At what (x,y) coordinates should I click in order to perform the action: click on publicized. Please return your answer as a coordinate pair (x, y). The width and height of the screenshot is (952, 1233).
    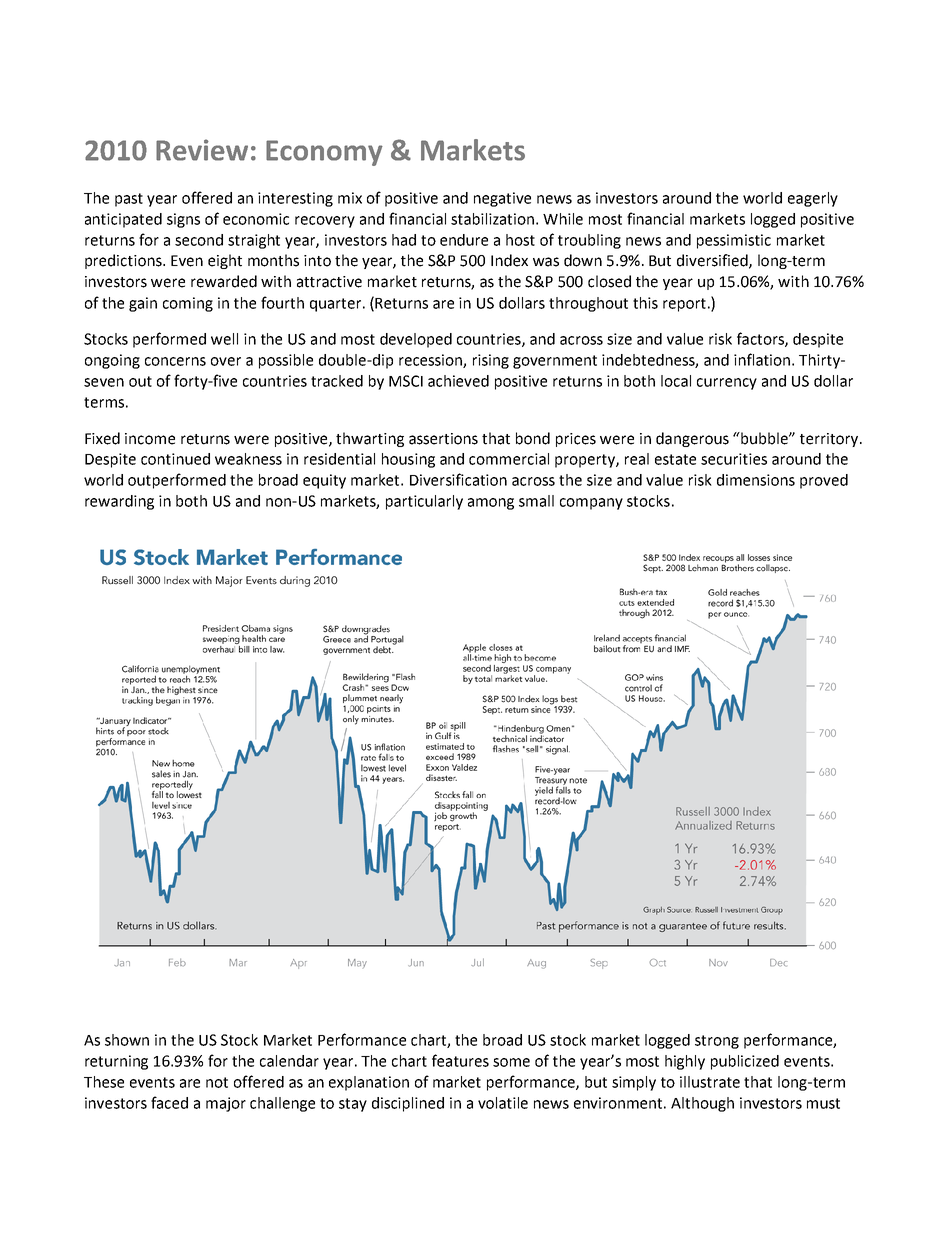
    Looking at the image, I should click on (745, 1062).
